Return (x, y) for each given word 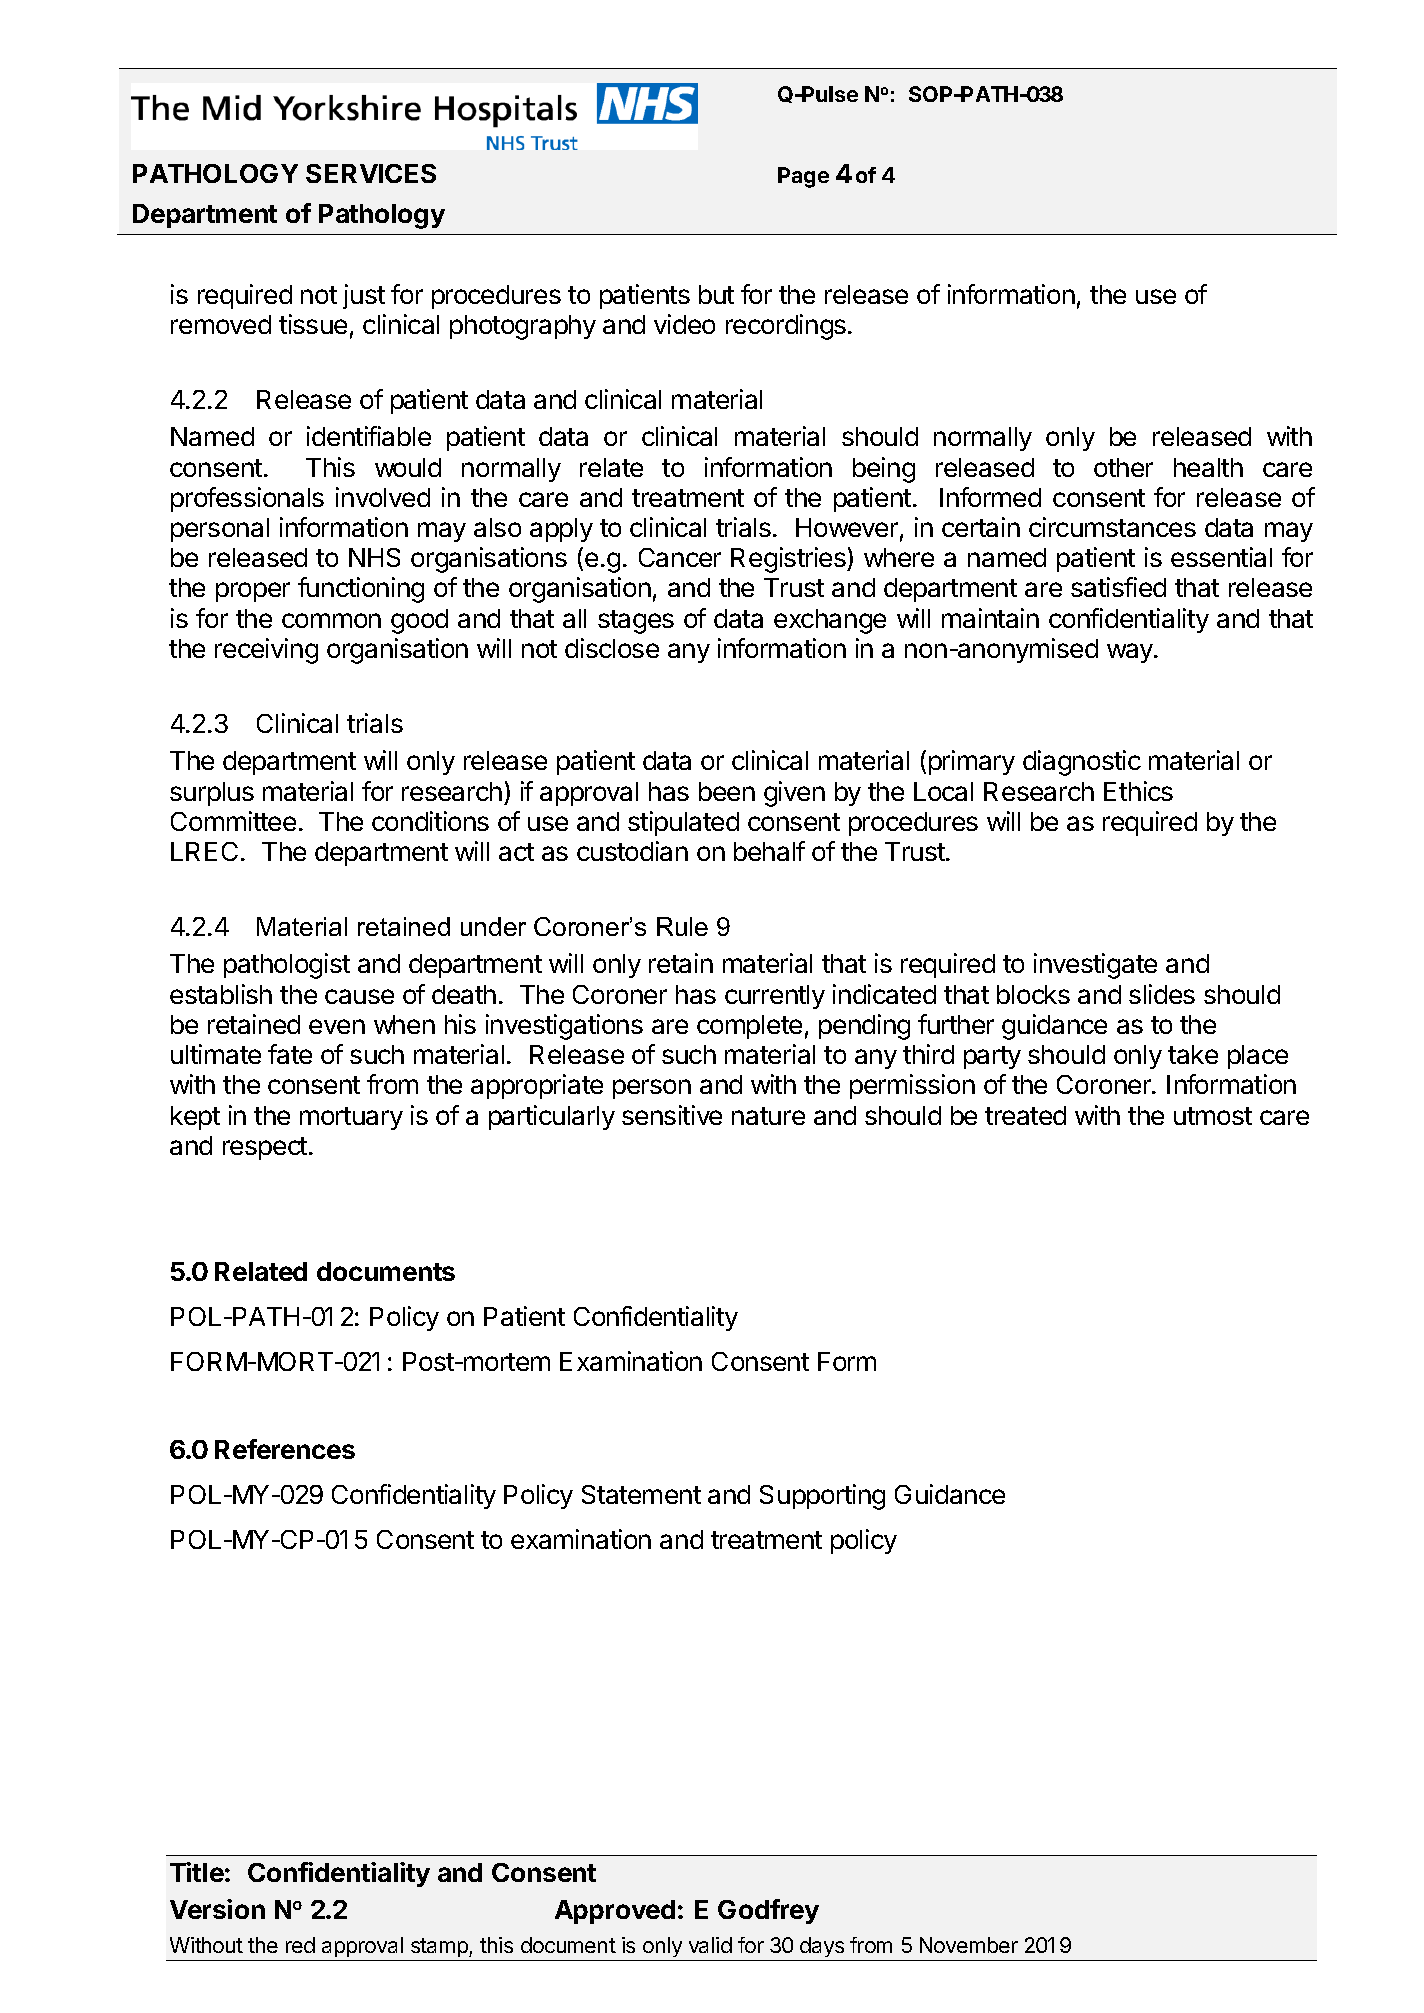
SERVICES (371, 173)
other (1123, 467)
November (969, 1945)
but (716, 294)
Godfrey (768, 1911)
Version (217, 1909)
